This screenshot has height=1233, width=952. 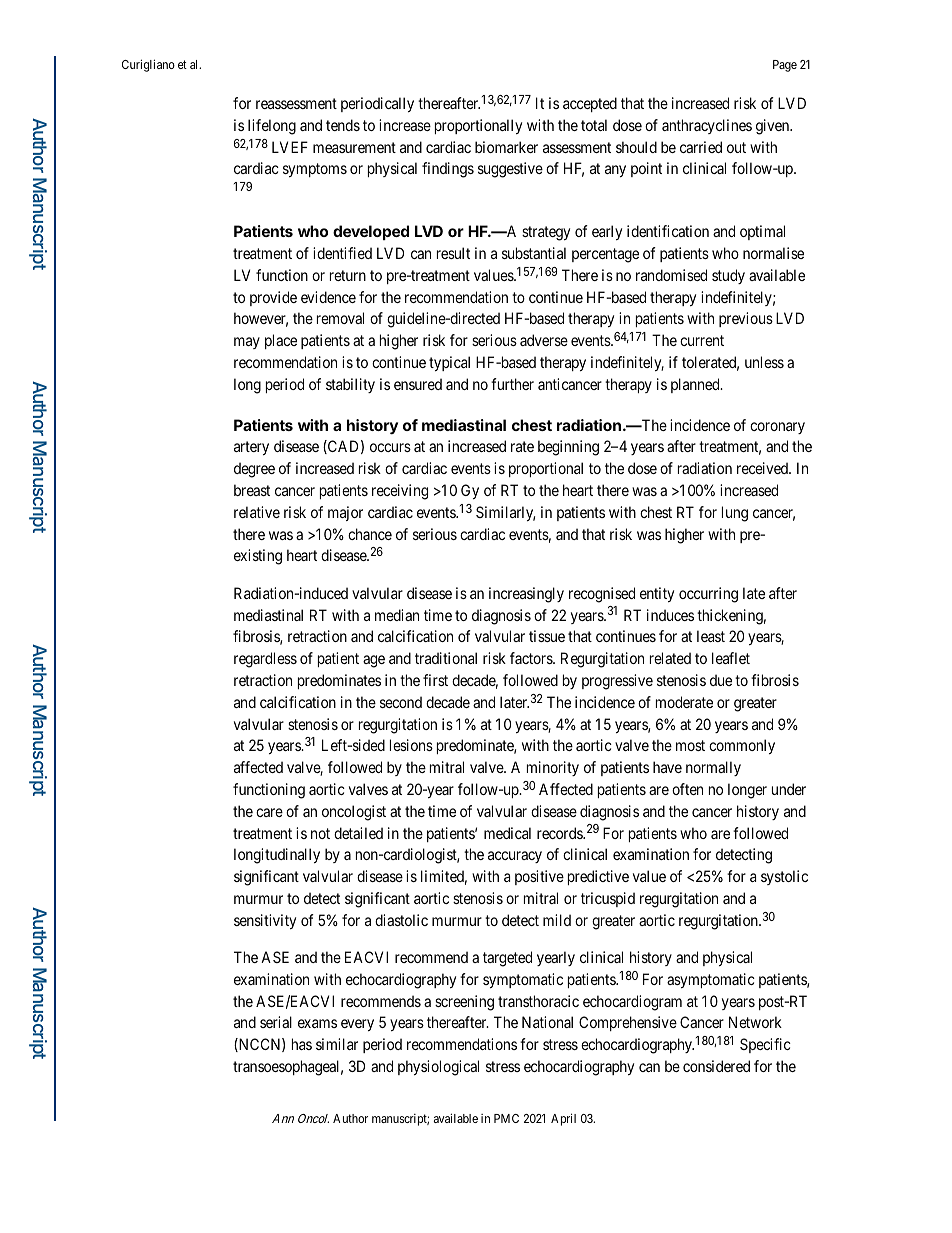 What do you see at coordinates (507, 833) in the screenshot?
I see `medical` at bounding box center [507, 833].
